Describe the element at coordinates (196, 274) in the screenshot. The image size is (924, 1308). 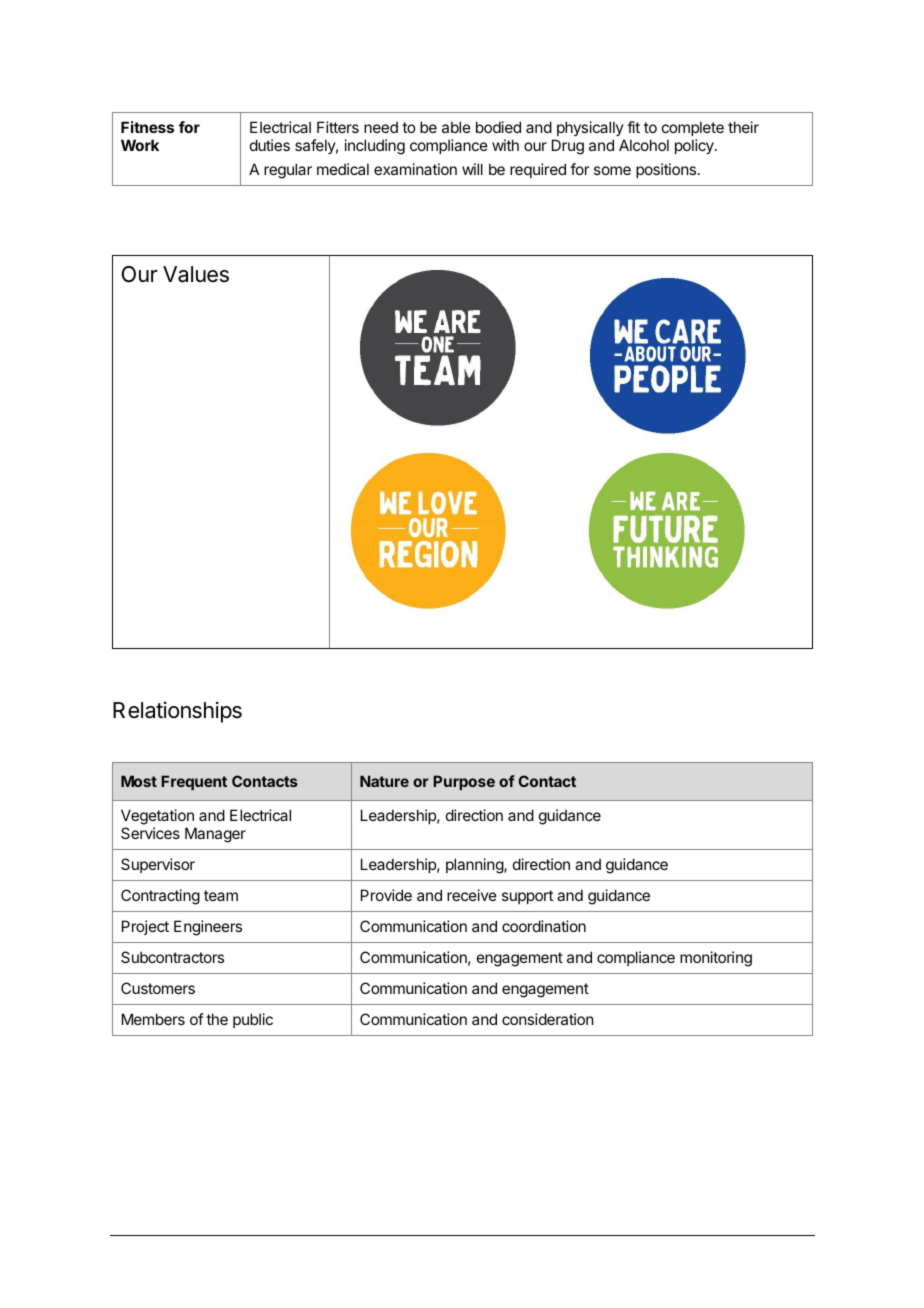
I see `Values` at that location.
